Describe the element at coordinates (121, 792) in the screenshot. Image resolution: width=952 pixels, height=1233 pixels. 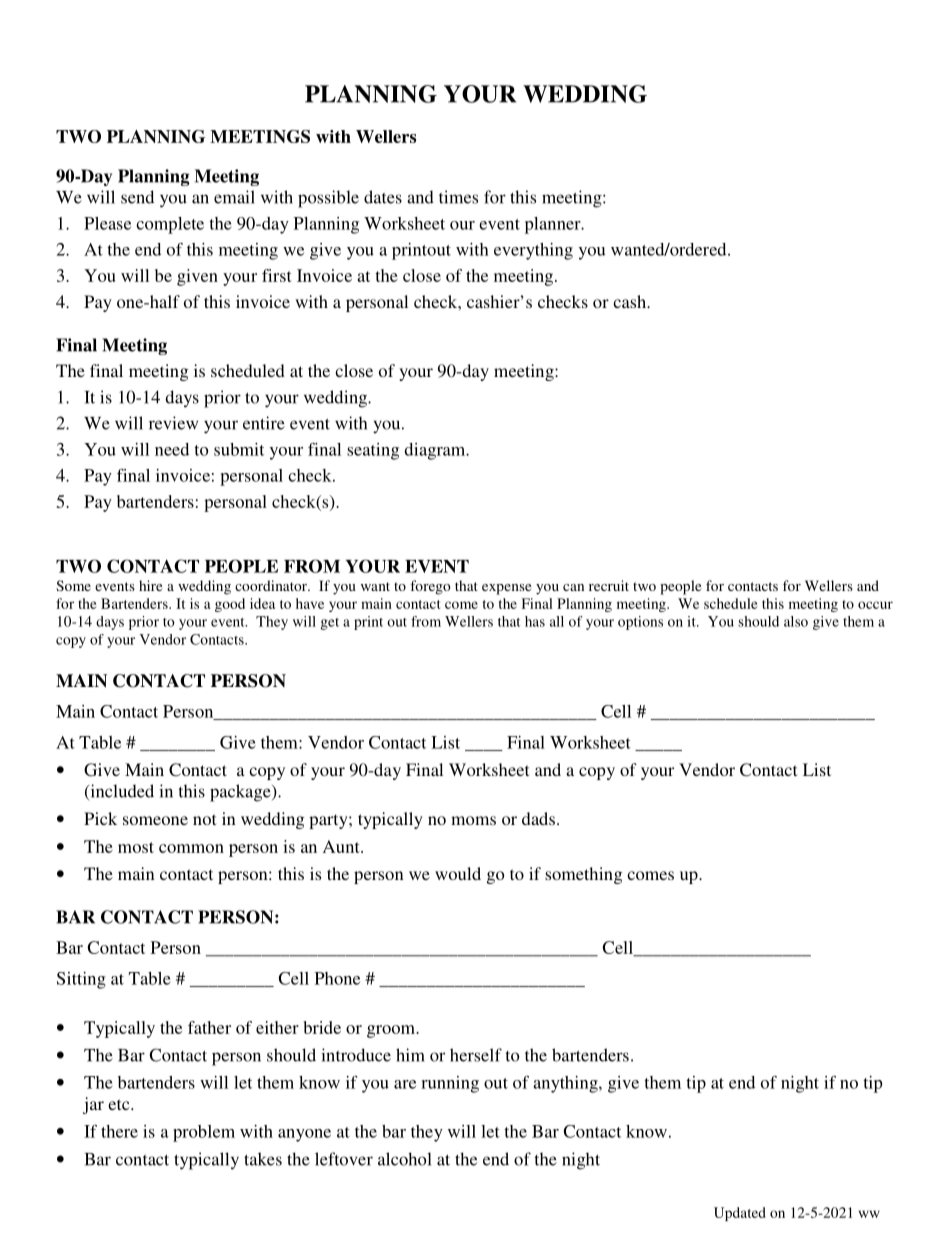
I see `included` at that location.
